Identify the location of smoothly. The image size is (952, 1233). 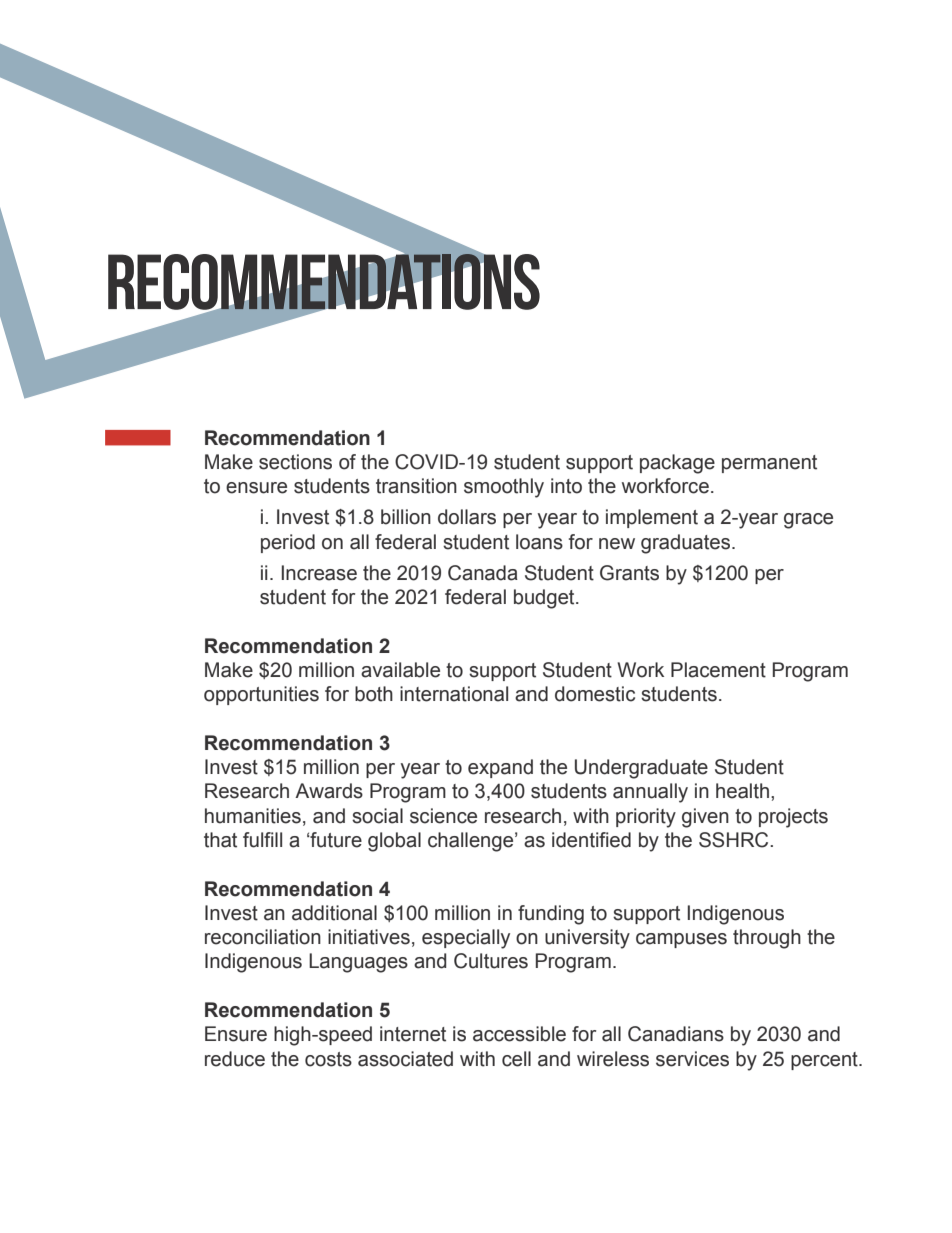
(504, 488).
